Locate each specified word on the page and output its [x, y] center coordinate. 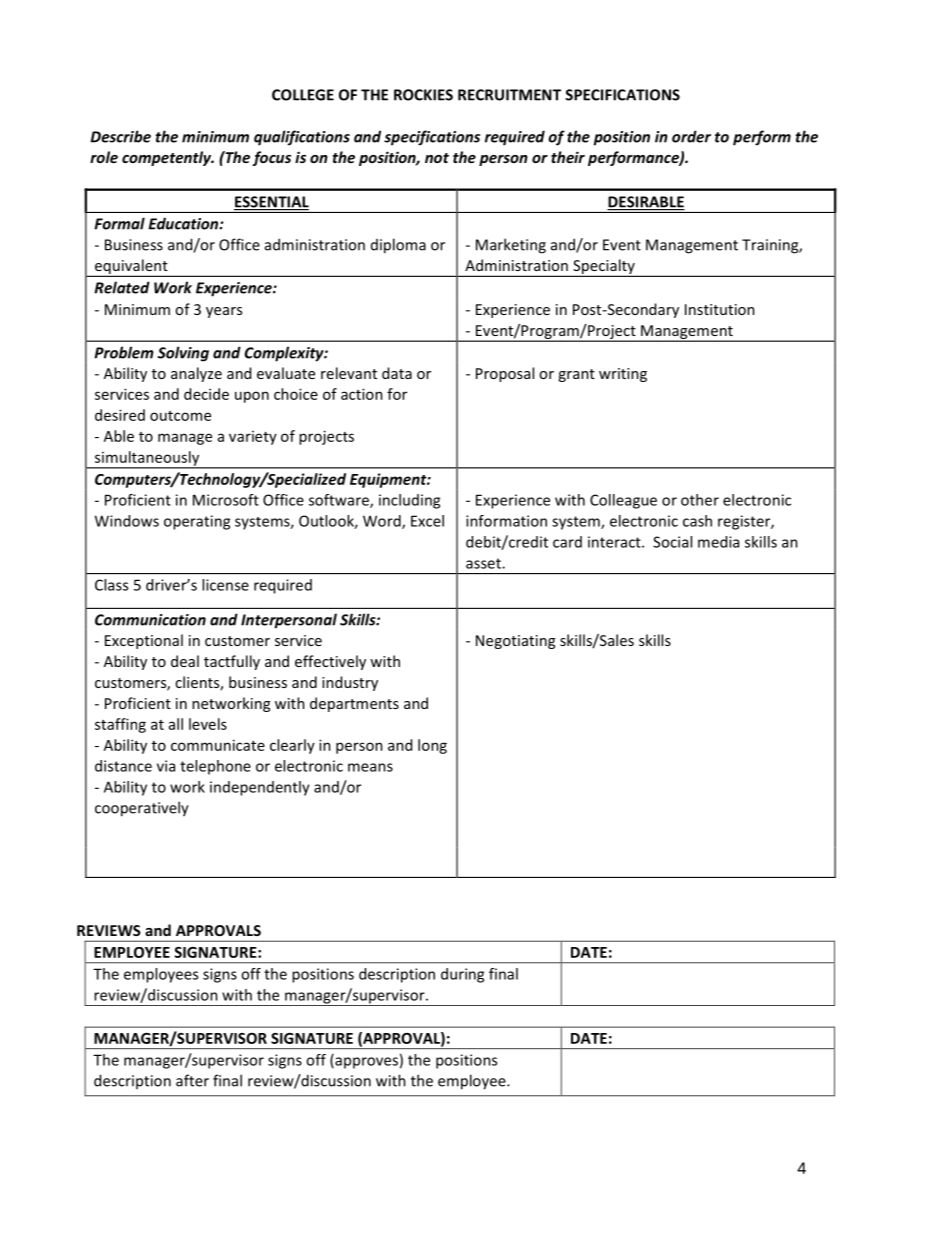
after [192, 1080]
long [432, 746]
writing [623, 375]
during [462, 975]
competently [168, 158]
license [225, 585]
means [370, 767]
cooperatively [142, 809]
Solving [183, 354]
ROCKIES [423, 95]
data [397, 373]
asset [484, 563]
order [691, 136]
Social [672, 542]
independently [260, 788]
